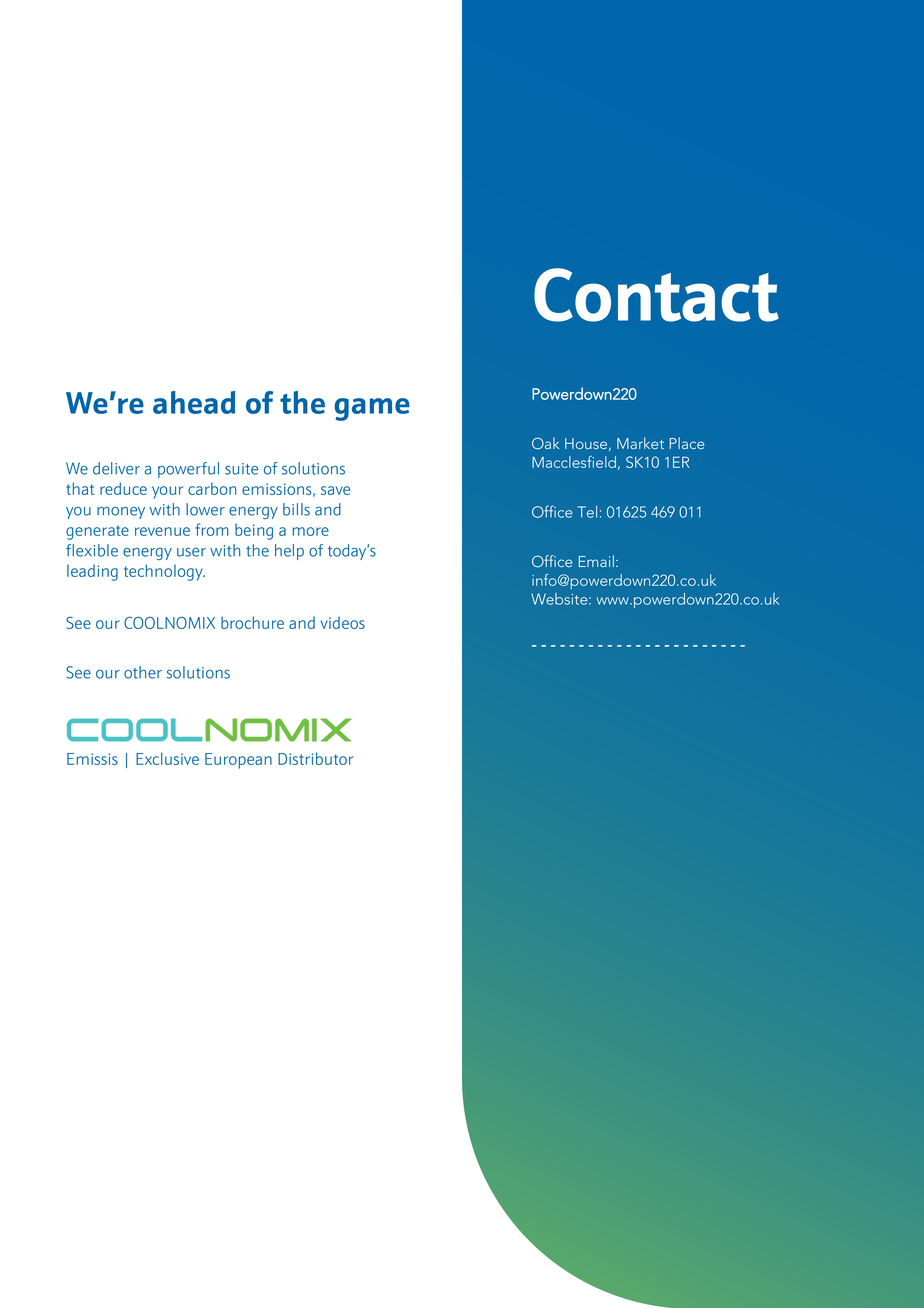  What do you see at coordinates (311, 531) in the screenshot?
I see `more` at bounding box center [311, 531].
